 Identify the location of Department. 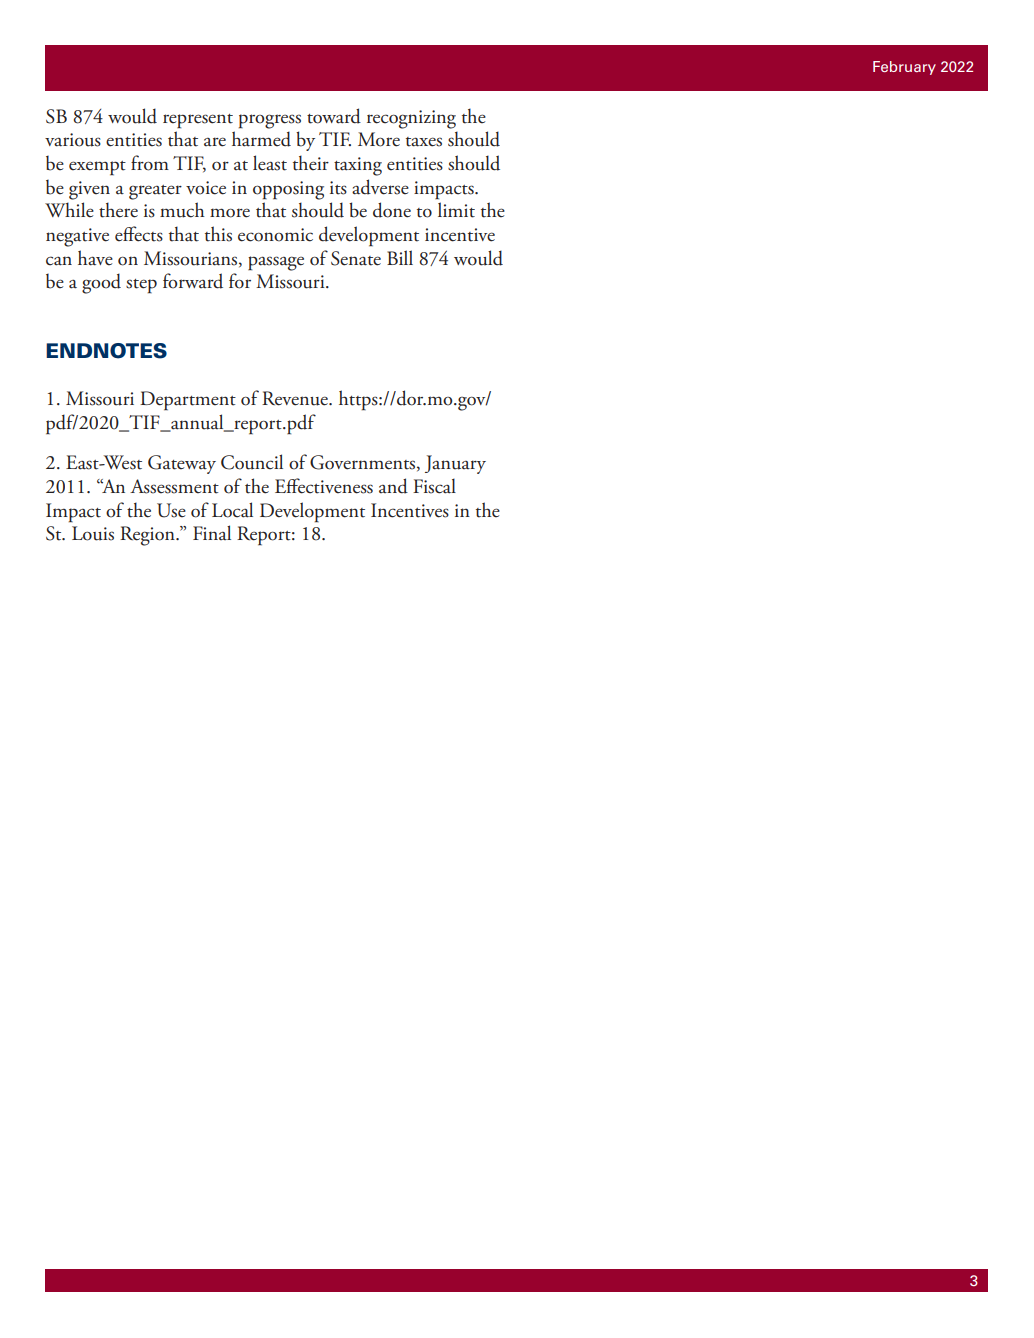
(188, 401).
